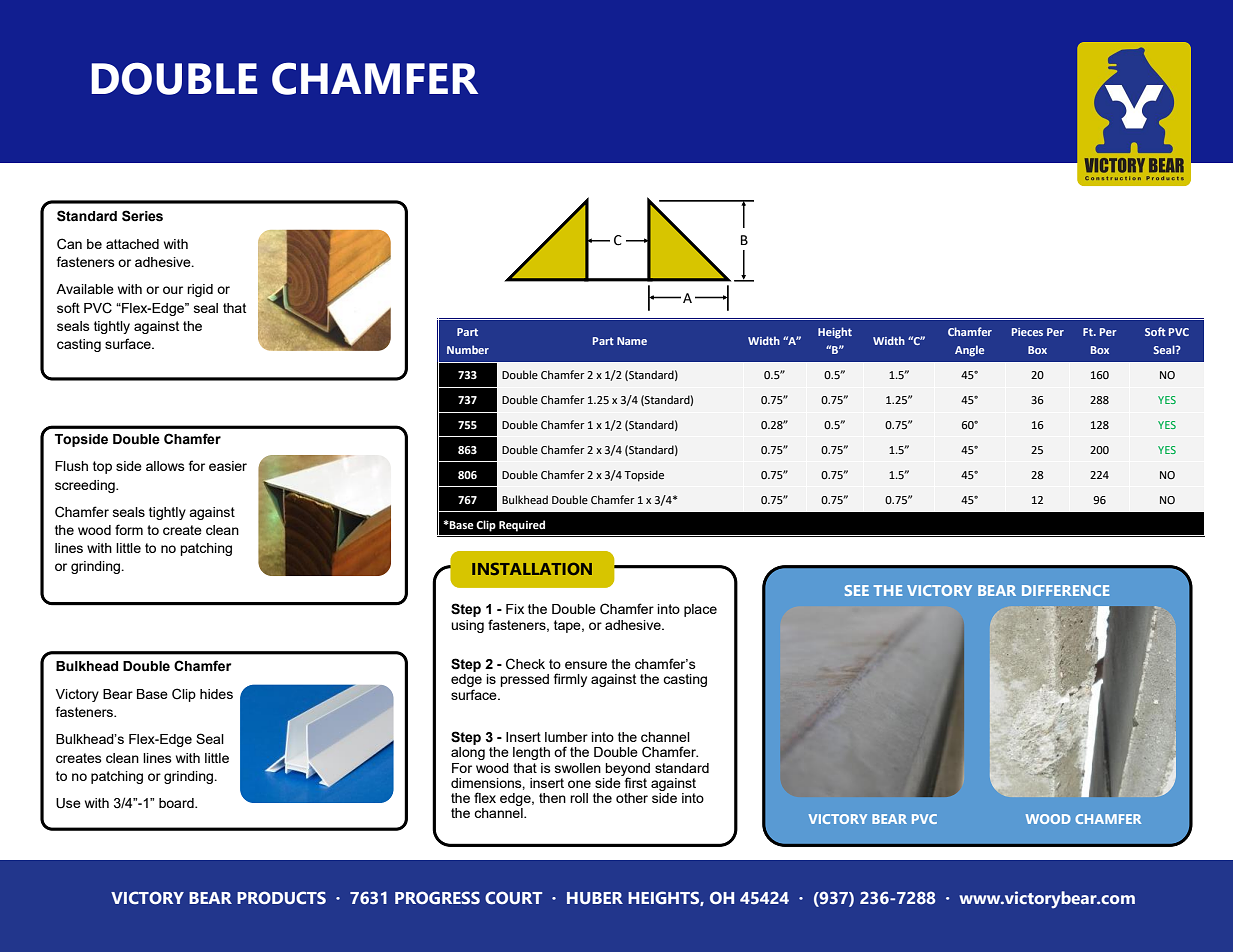 The image size is (1233, 952). Describe the element at coordinates (132, 244) in the screenshot. I see `attached` at that location.
